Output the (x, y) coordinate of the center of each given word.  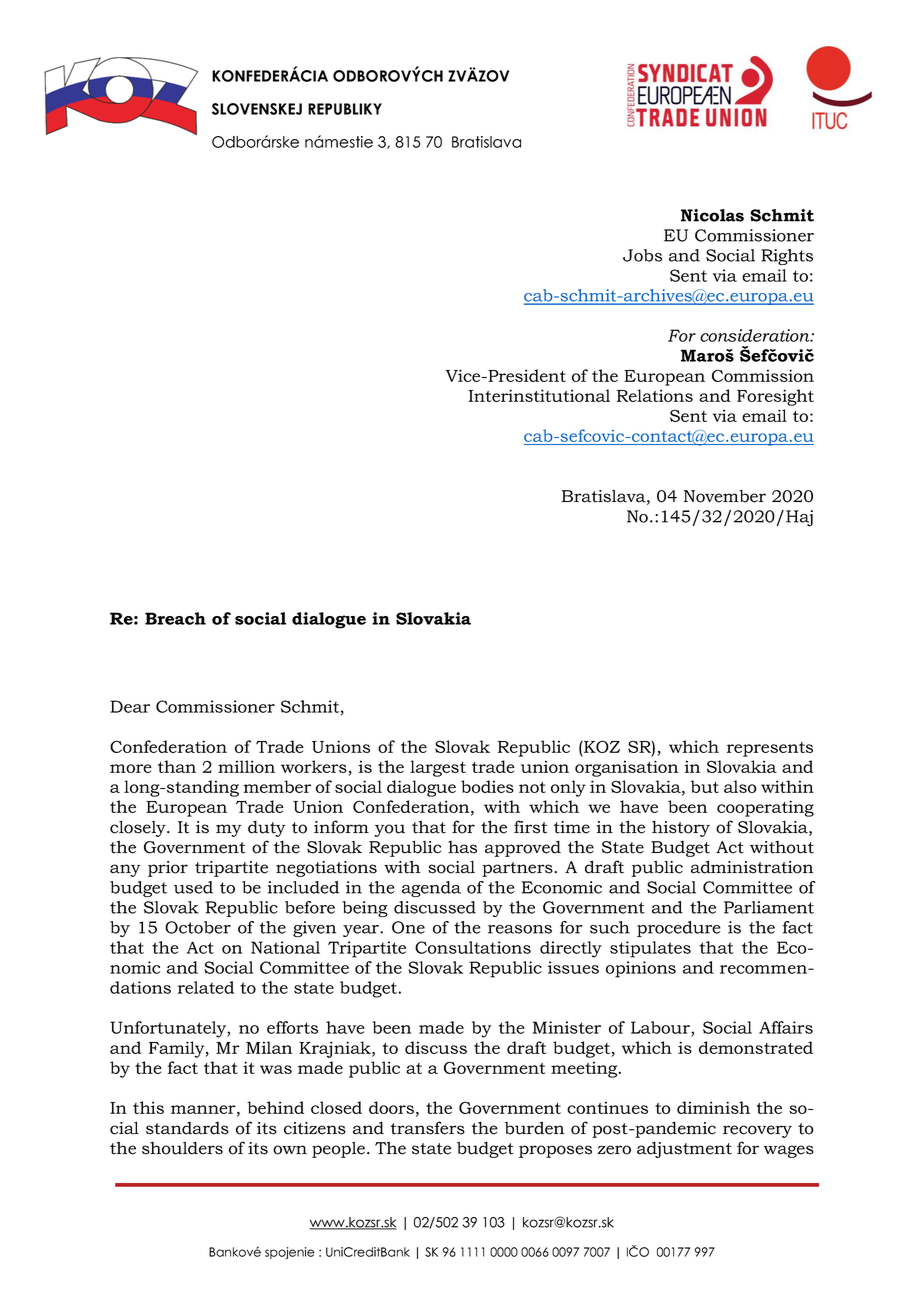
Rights (787, 257)
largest (438, 768)
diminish (713, 1107)
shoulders (182, 1148)
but (705, 786)
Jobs (642, 255)
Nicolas (712, 215)
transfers (428, 1128)
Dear (130, 706)
